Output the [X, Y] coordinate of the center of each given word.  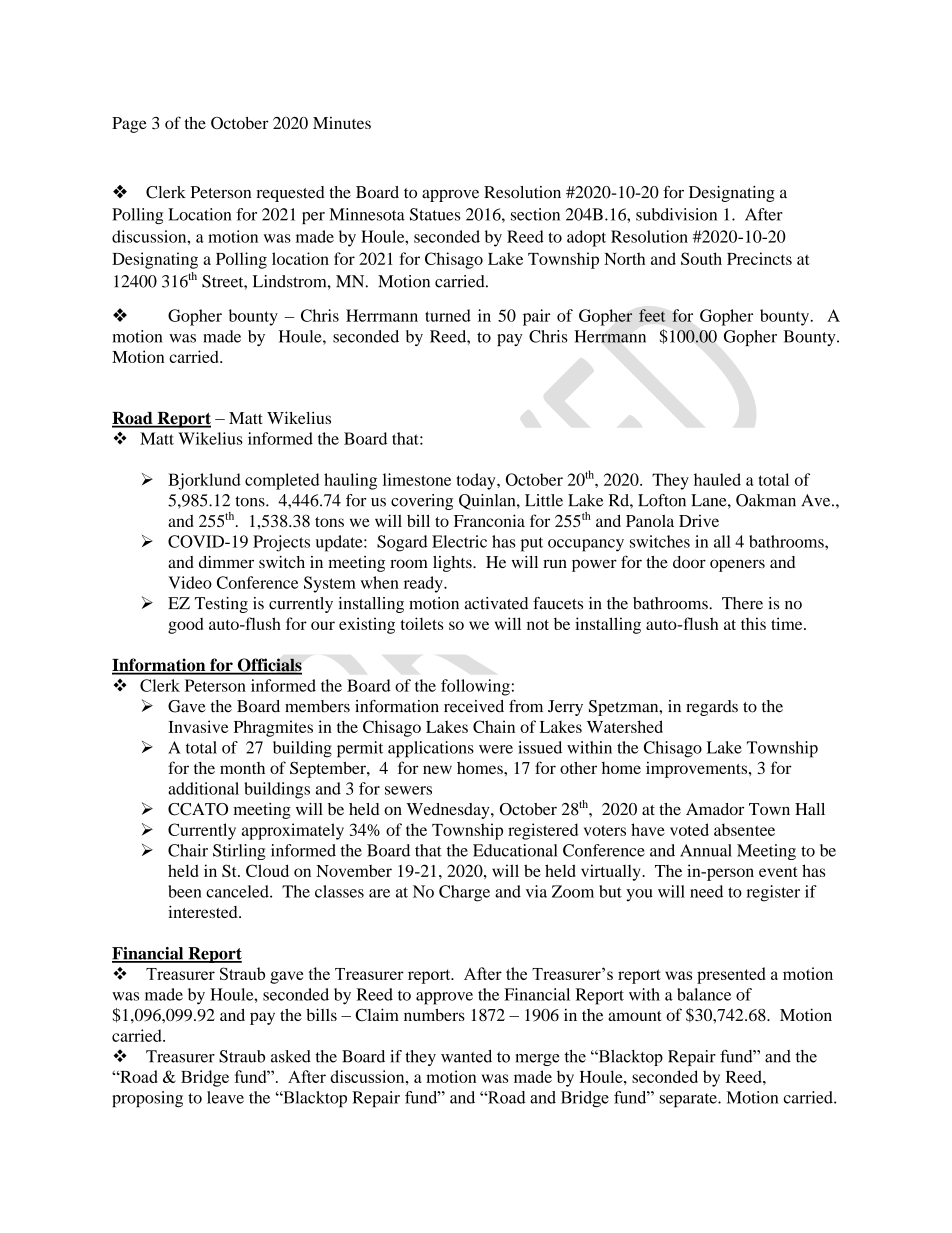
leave [225, 1097]
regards [712, 708]
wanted [466, 1056]
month [242, 768]
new [437, 769]
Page [129, 125]
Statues [435, 214]
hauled [717, 479]
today [477, 481]
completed [282, 481]
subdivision [676, 214]
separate [689, 1100]
